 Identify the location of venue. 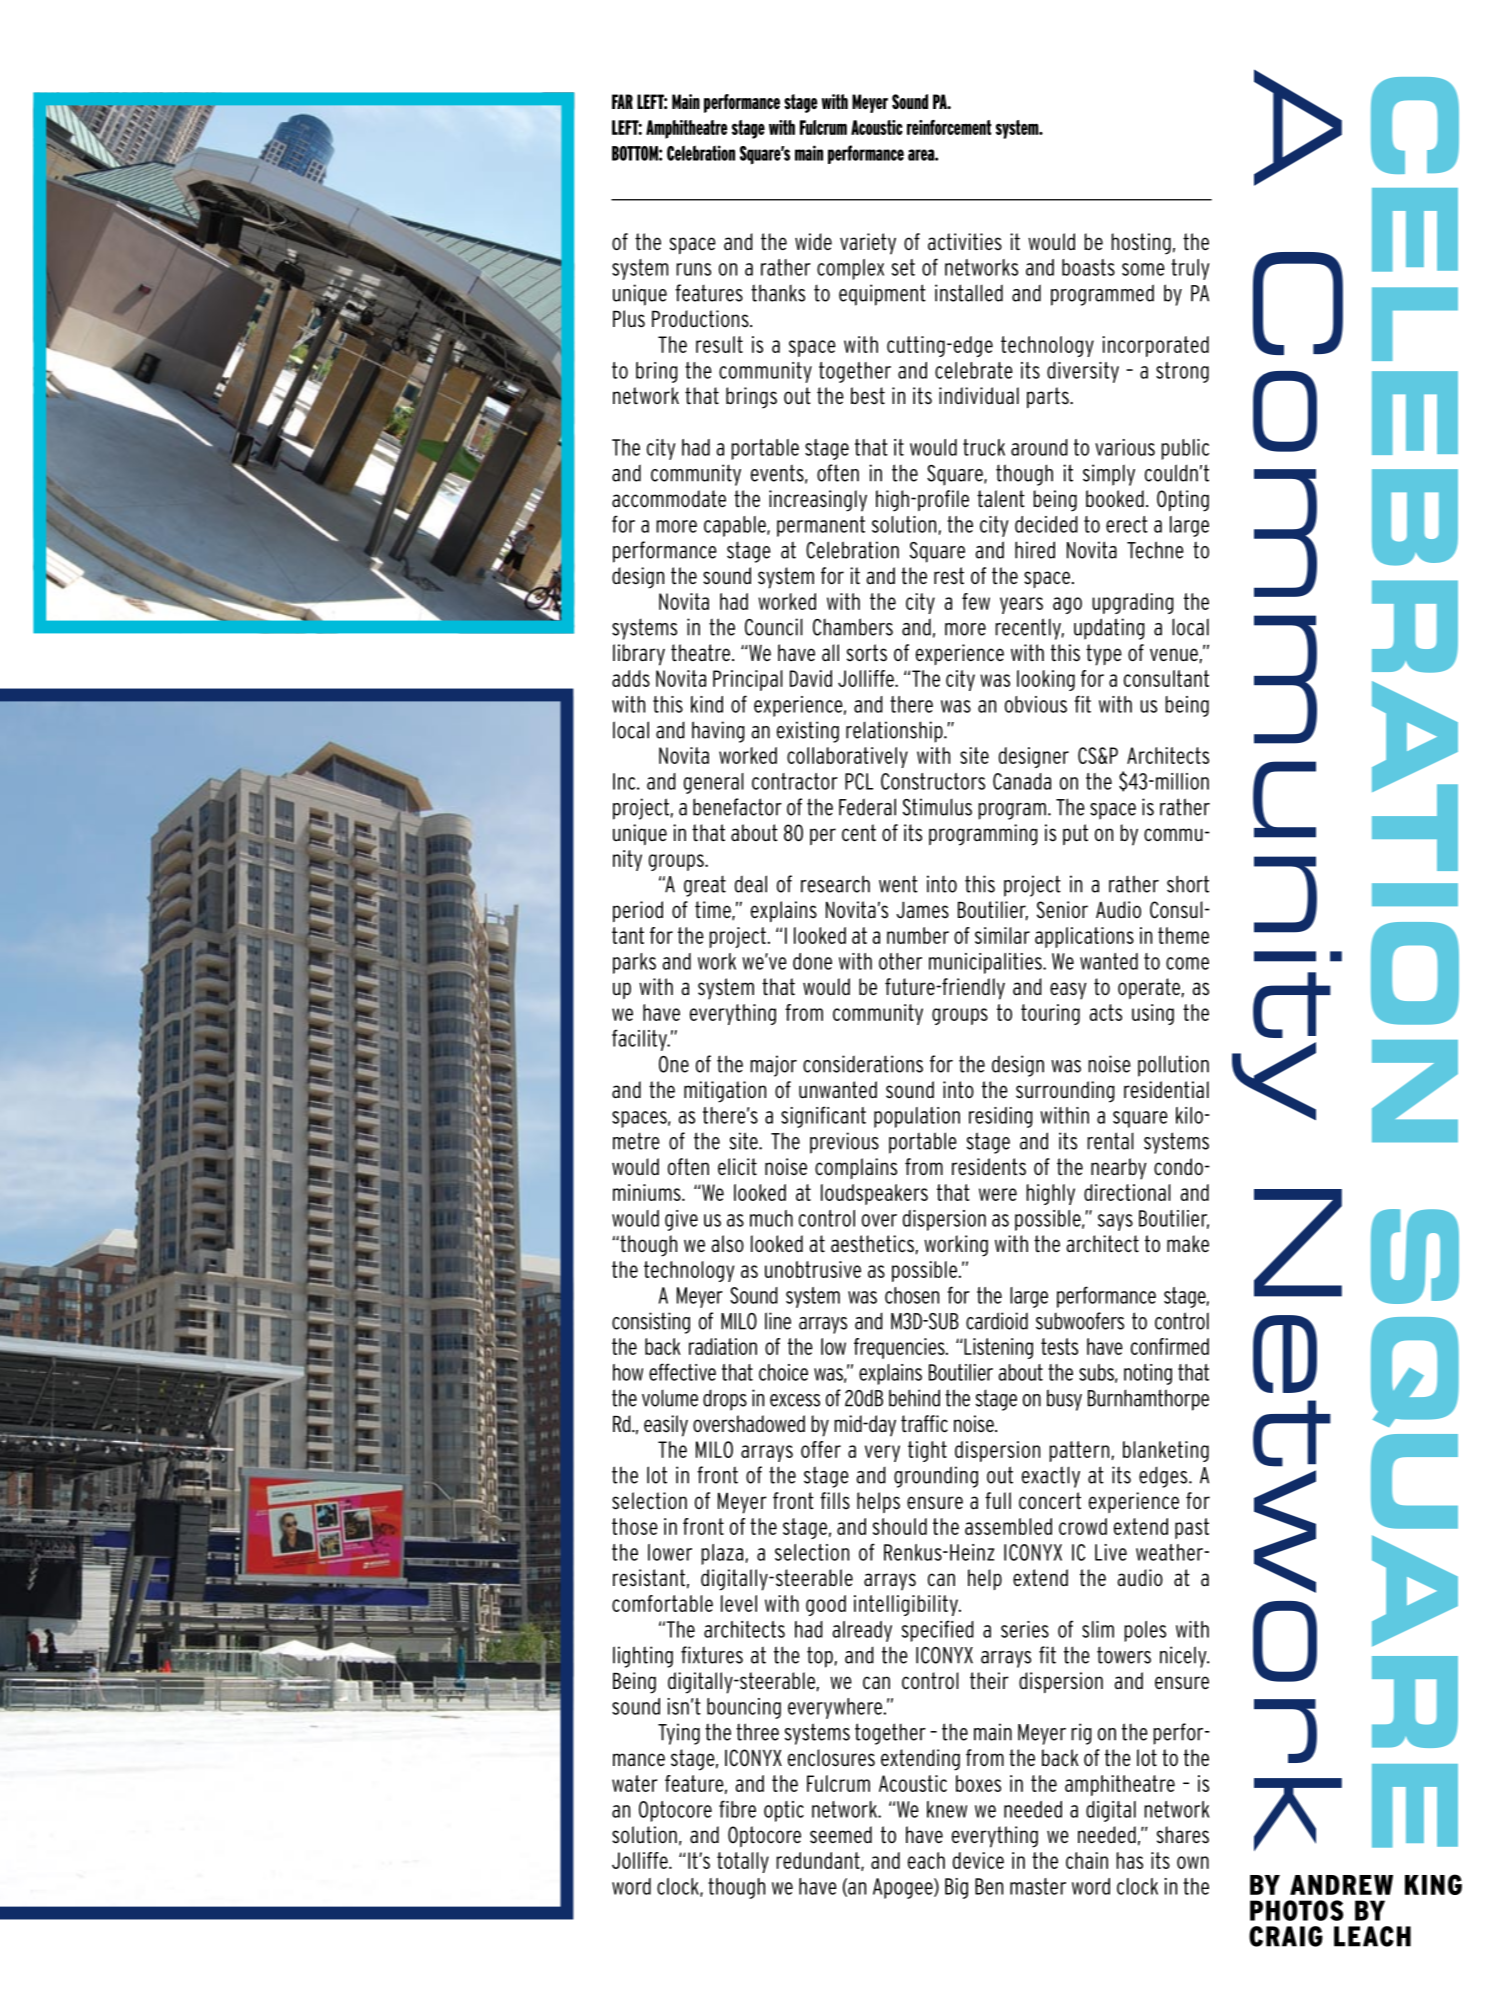
(1174, 655).
